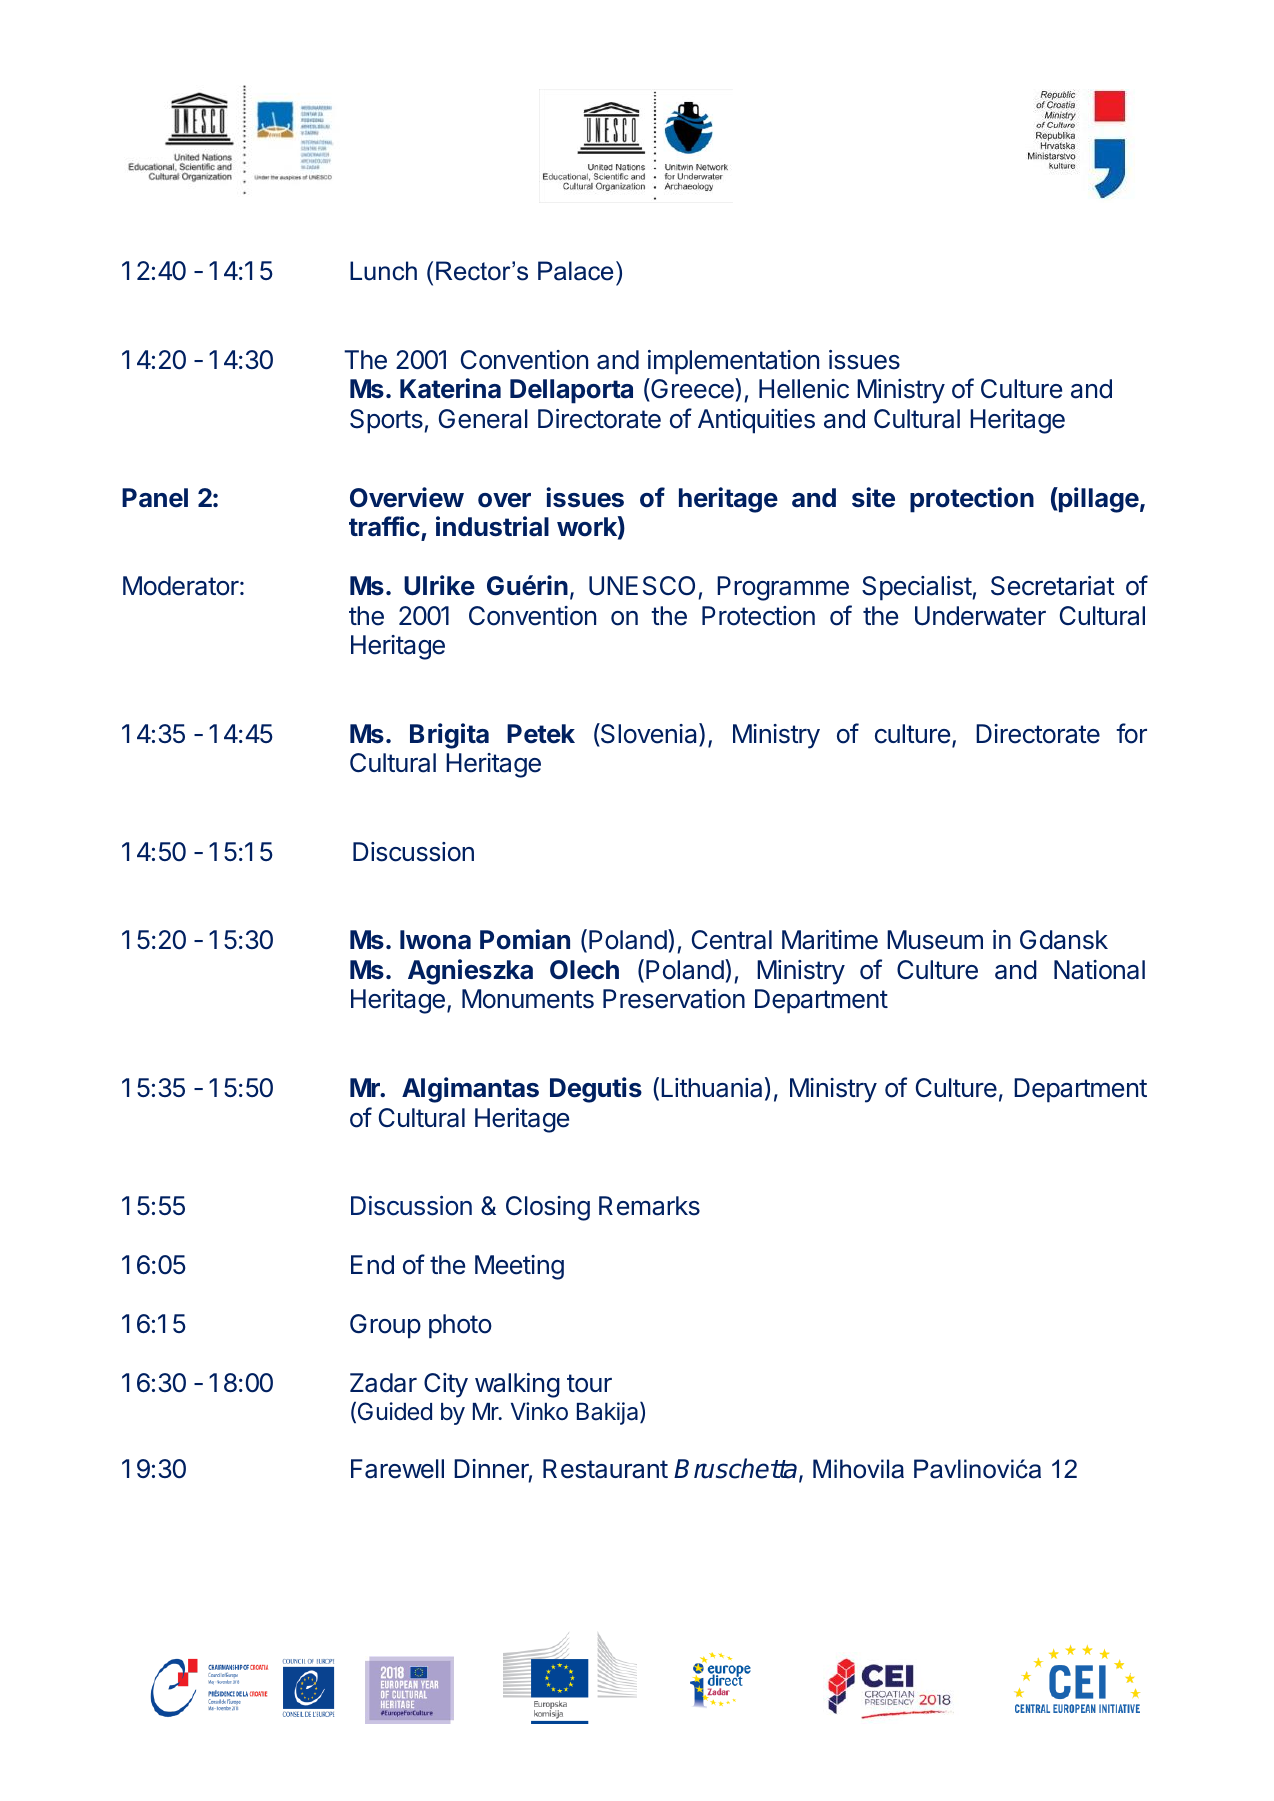  I want to click on National, so click(1099, 970).
